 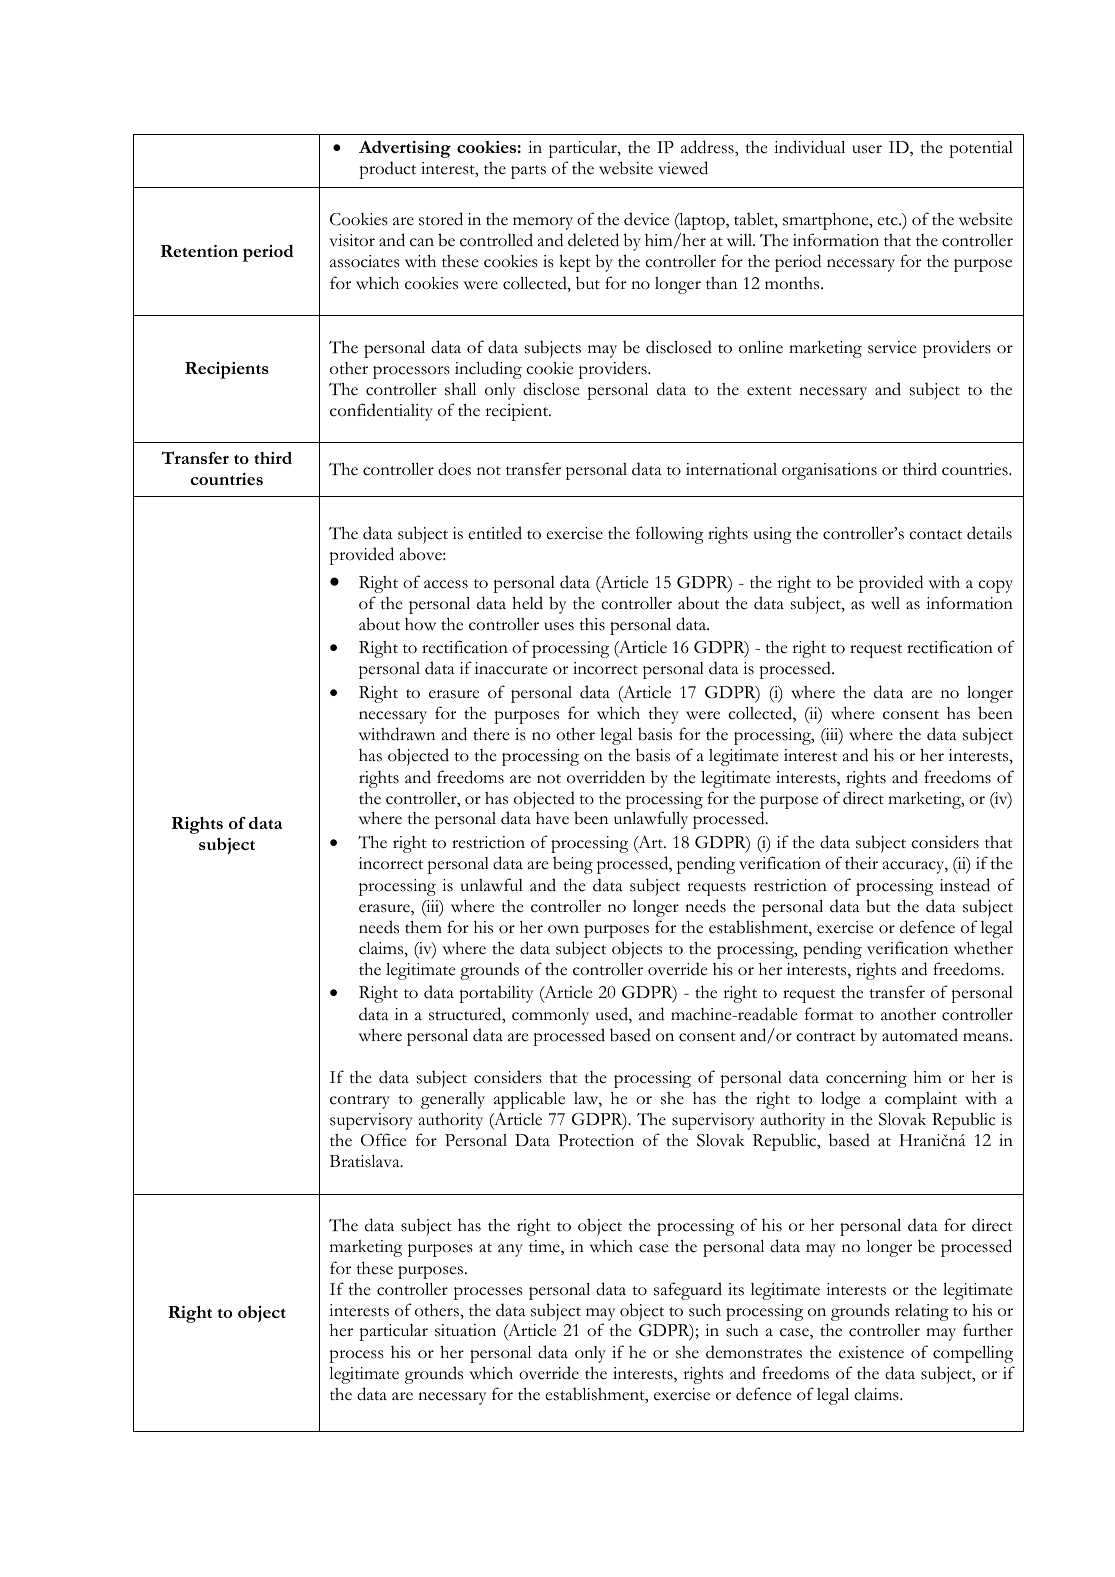 What do you see at coordinates (670, 535) in the page?
I see `following` at bounding box center [670, 535].
